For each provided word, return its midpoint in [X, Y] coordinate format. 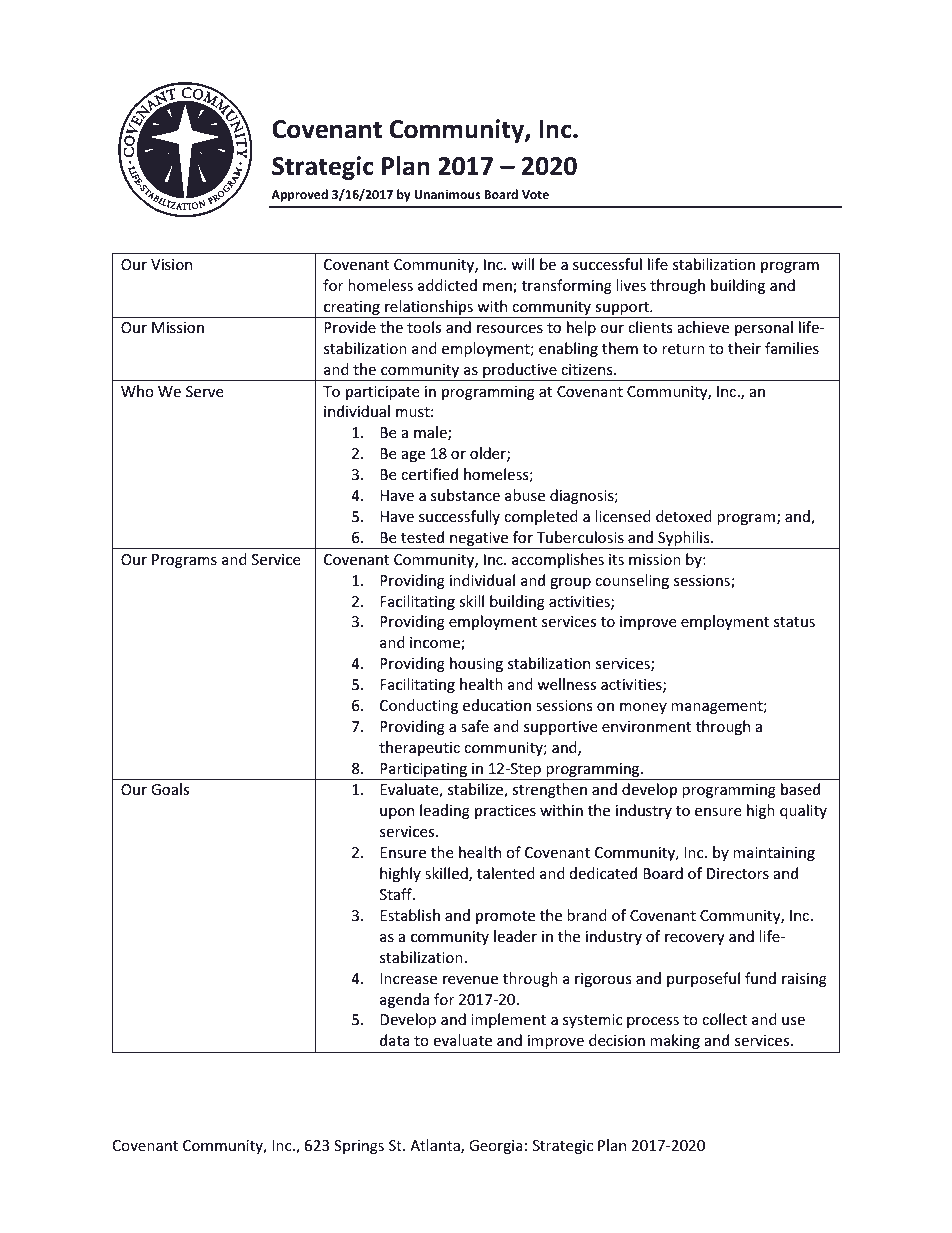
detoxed [684, 516]
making [675, 1041]
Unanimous [447, 194]
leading [445, 811]
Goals [170, 789]
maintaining [774, 854]
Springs [359, 1147]
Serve [204, 391]
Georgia [496, 1147]
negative [479, 540]
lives [631, 285]
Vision [171, 264]
